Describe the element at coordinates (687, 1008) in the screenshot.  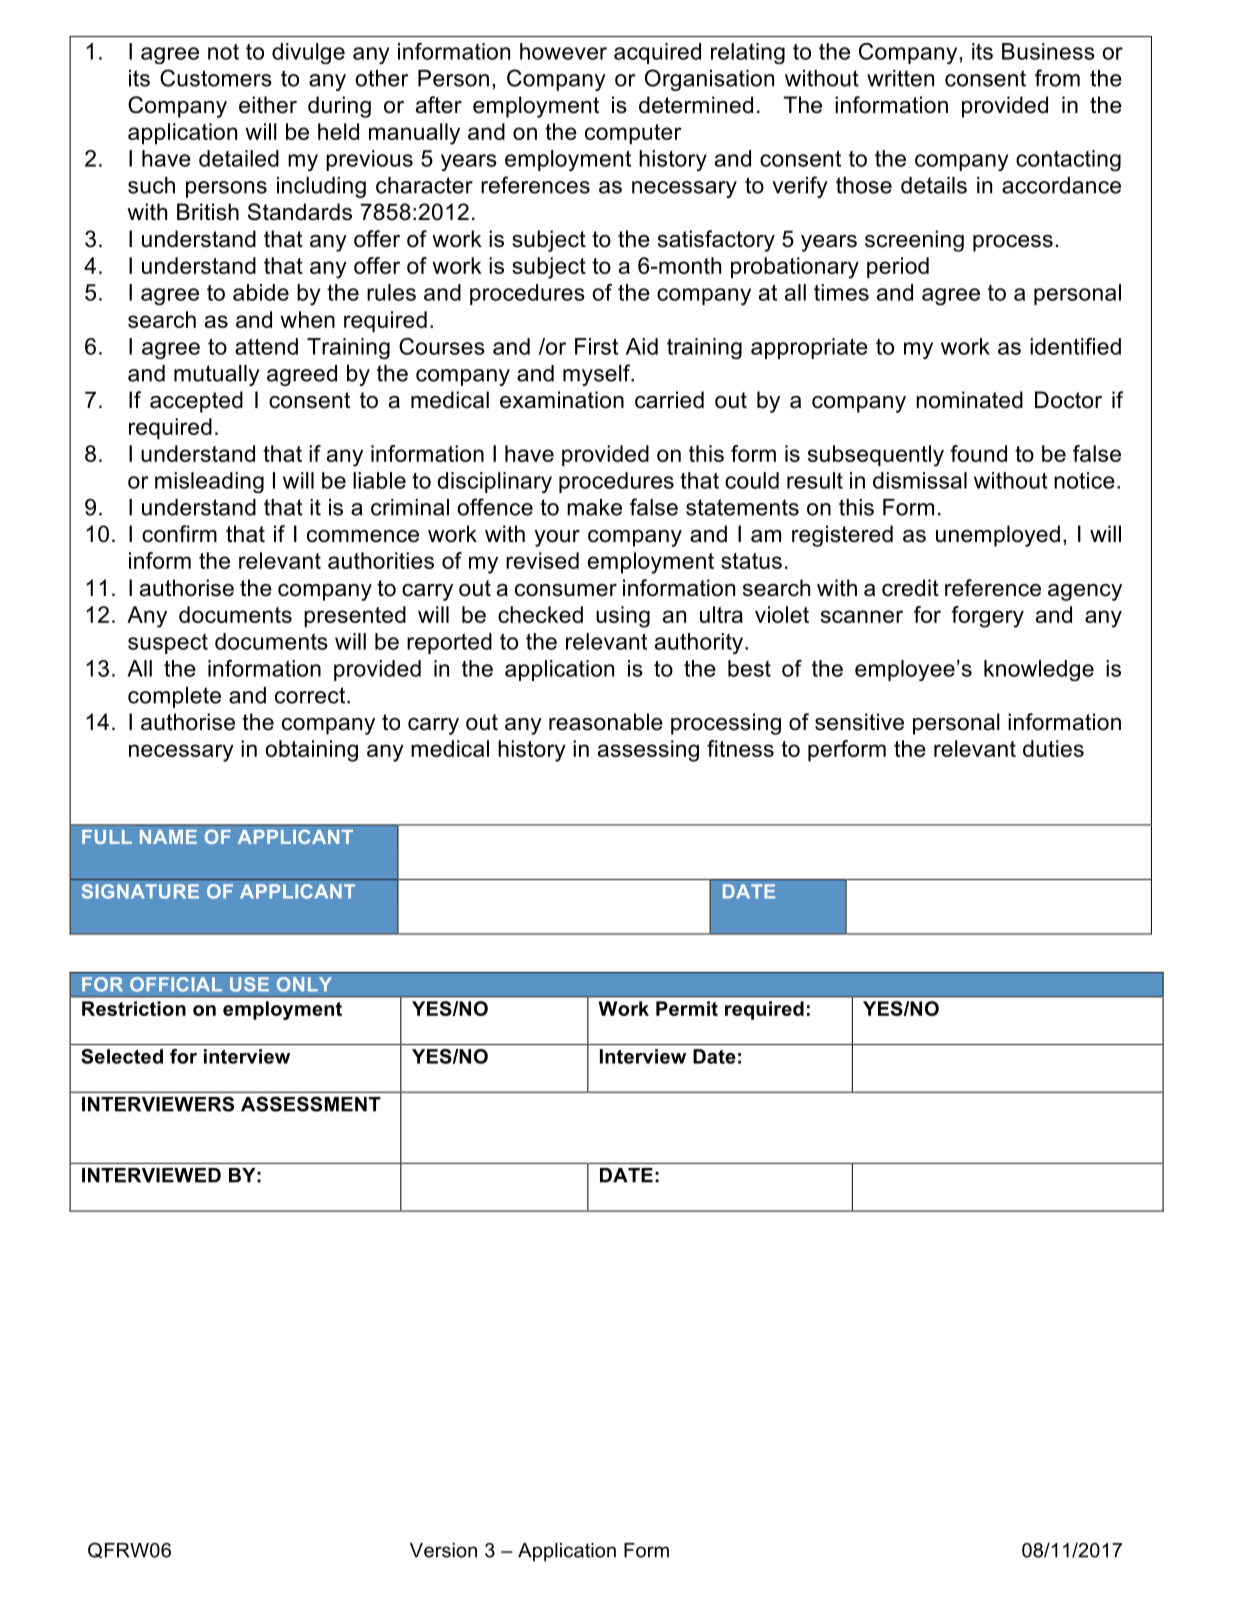
I see `Permit` at that location.
